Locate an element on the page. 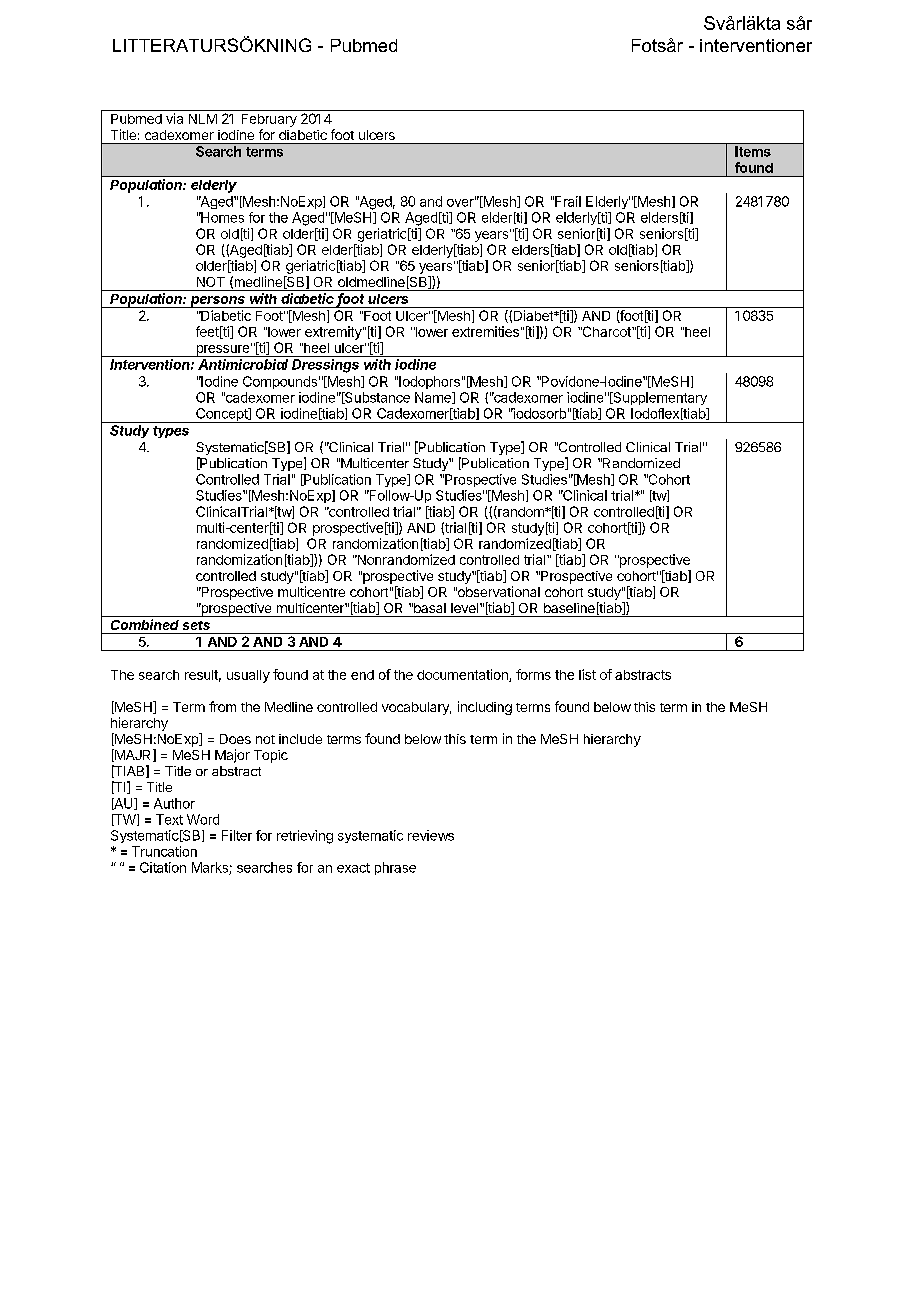  usually is located at coordinates (248, 676).
